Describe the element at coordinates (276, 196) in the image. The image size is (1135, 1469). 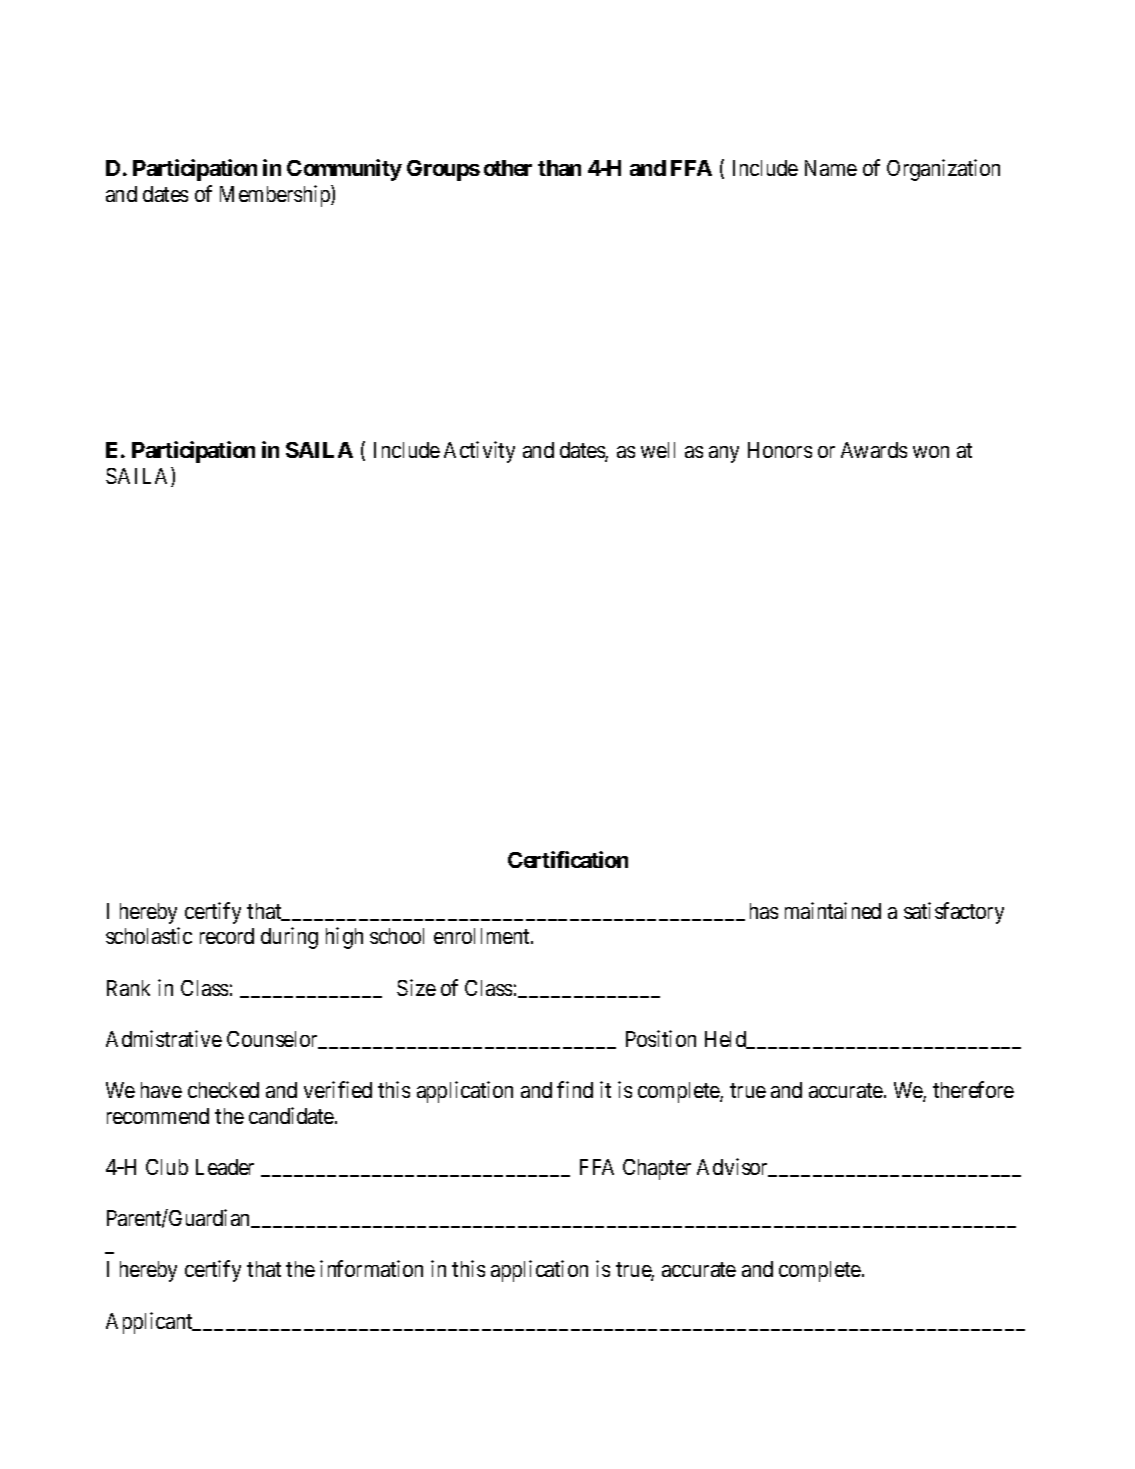
I see `Membership` at that location.
